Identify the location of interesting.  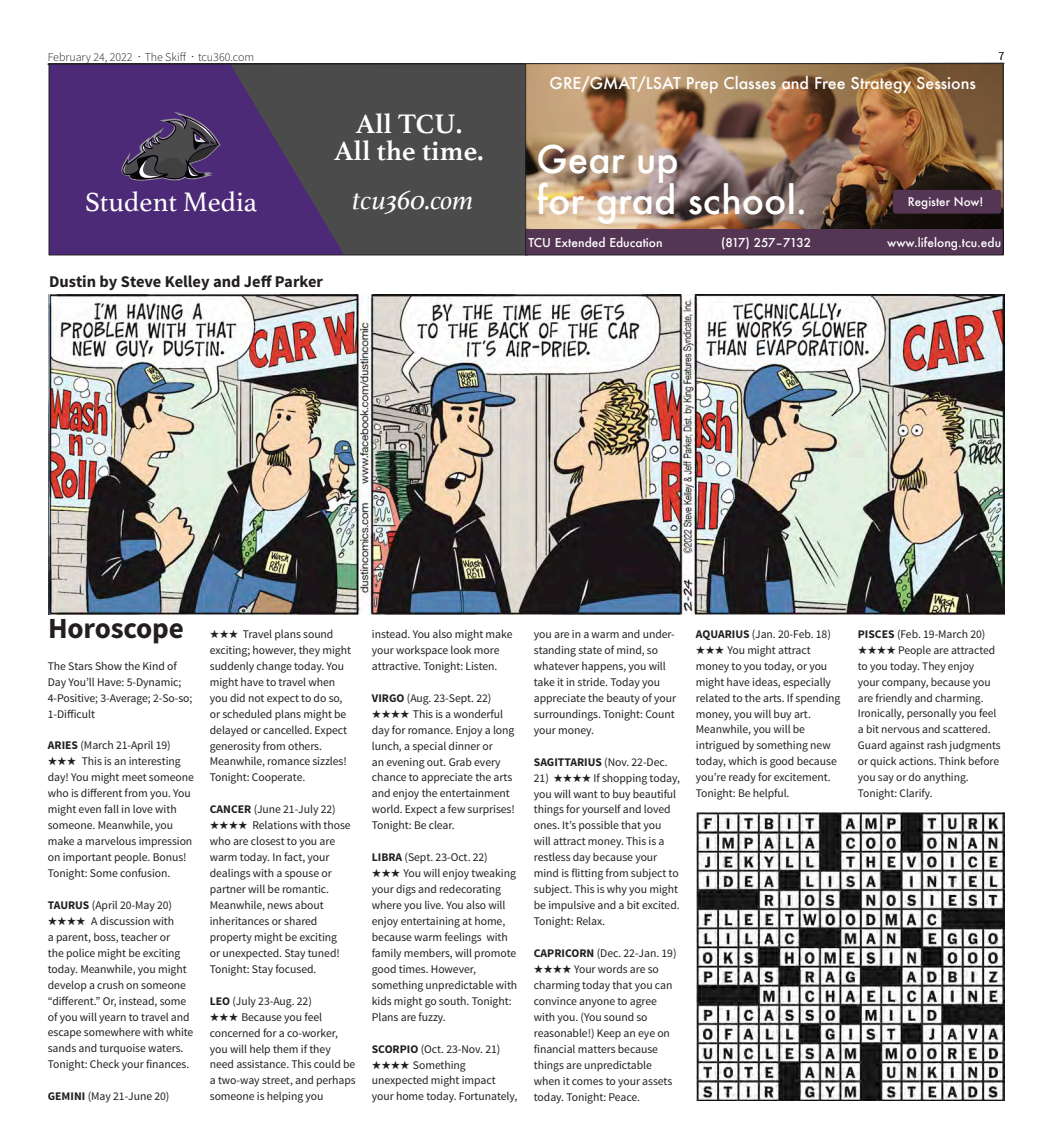
(155, 762).
